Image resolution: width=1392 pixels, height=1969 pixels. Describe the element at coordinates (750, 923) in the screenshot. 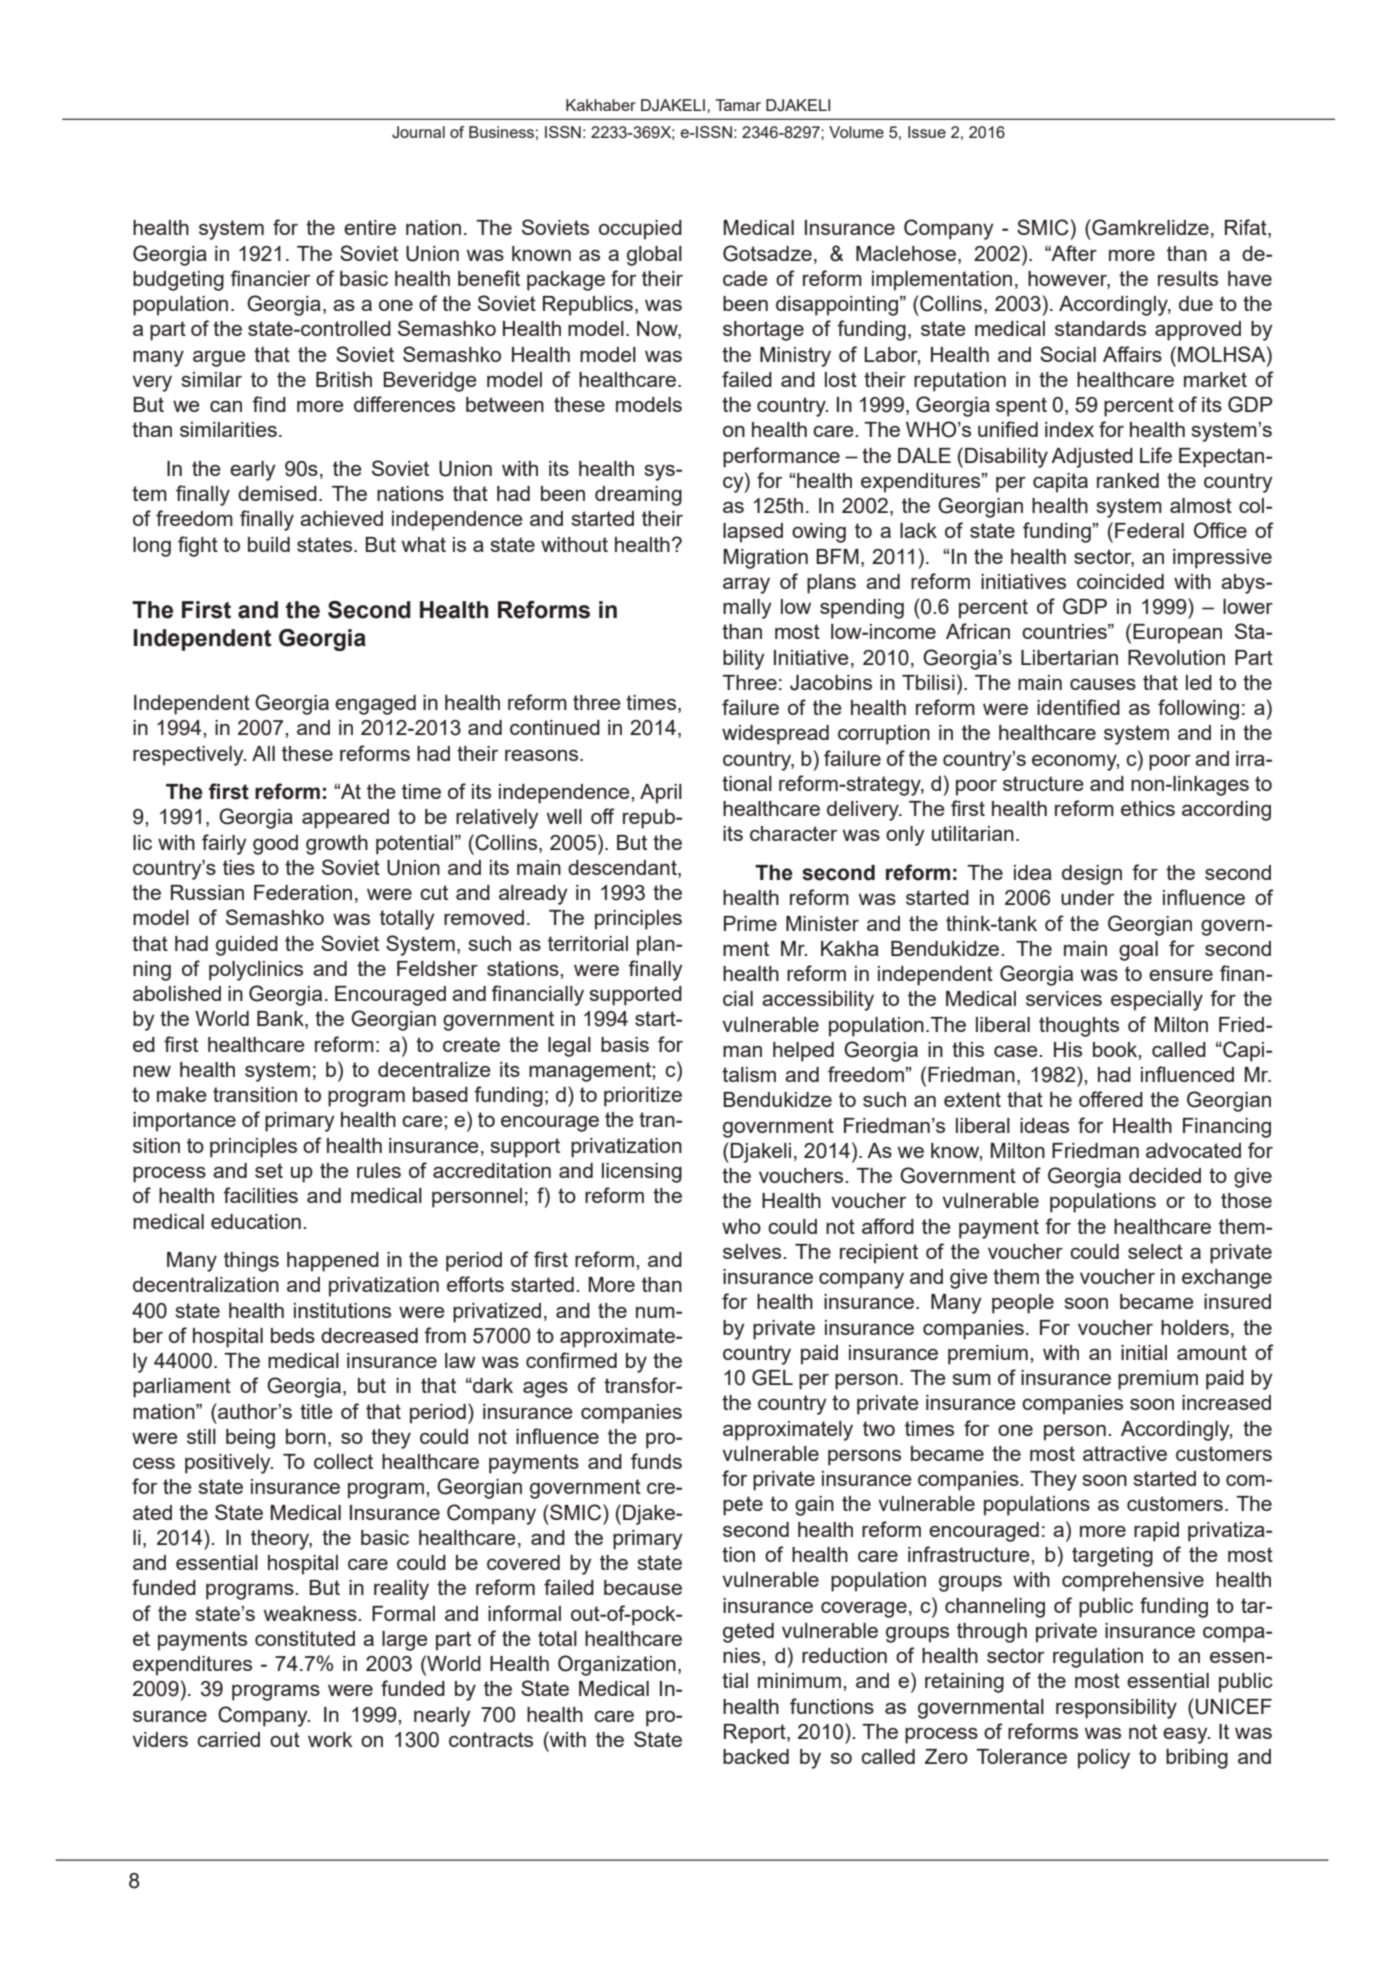

I see `Prime` at that location.
